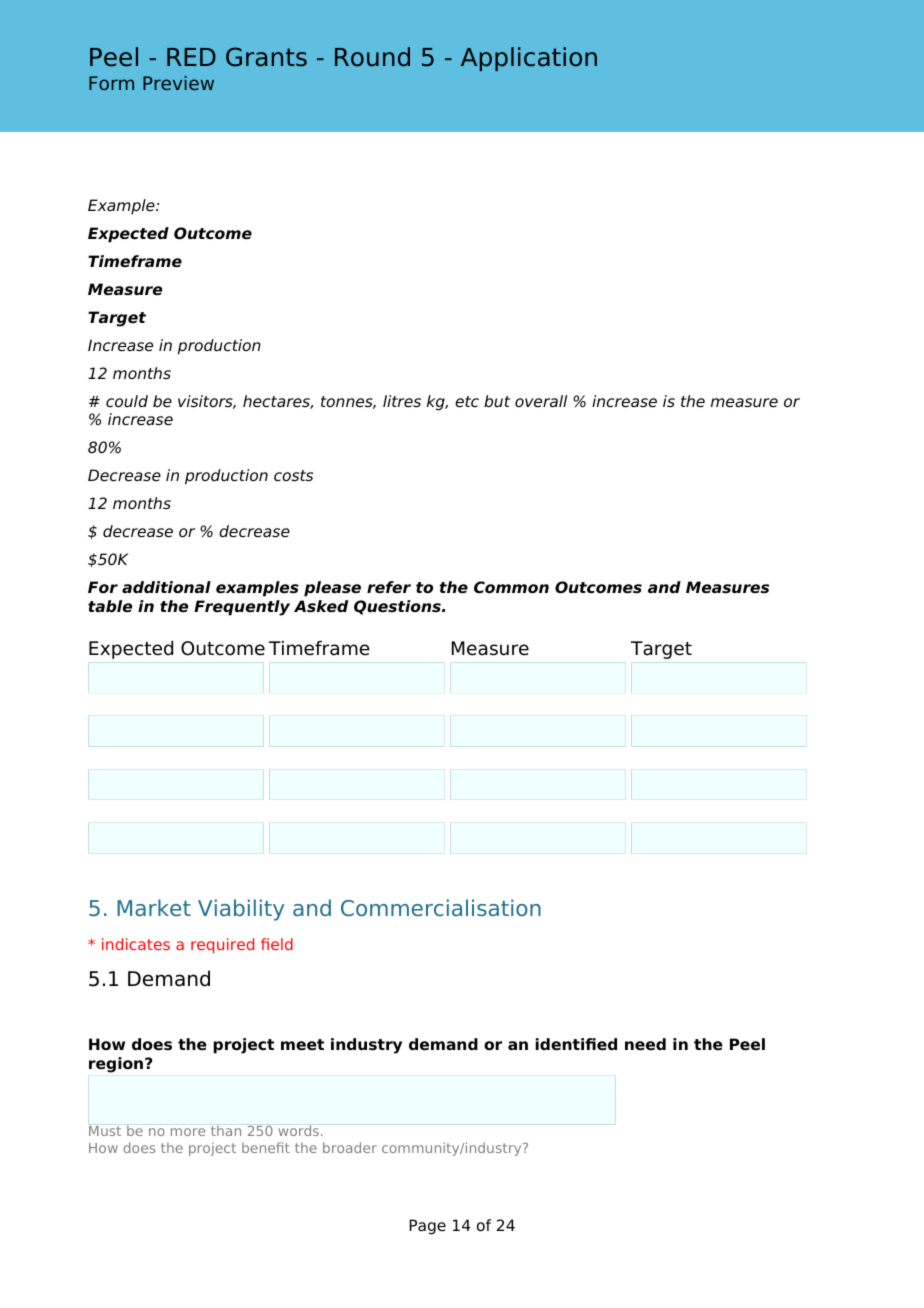  Describe the element at coordinates (127, 401) in the screenshot. I see `could` at that location.
